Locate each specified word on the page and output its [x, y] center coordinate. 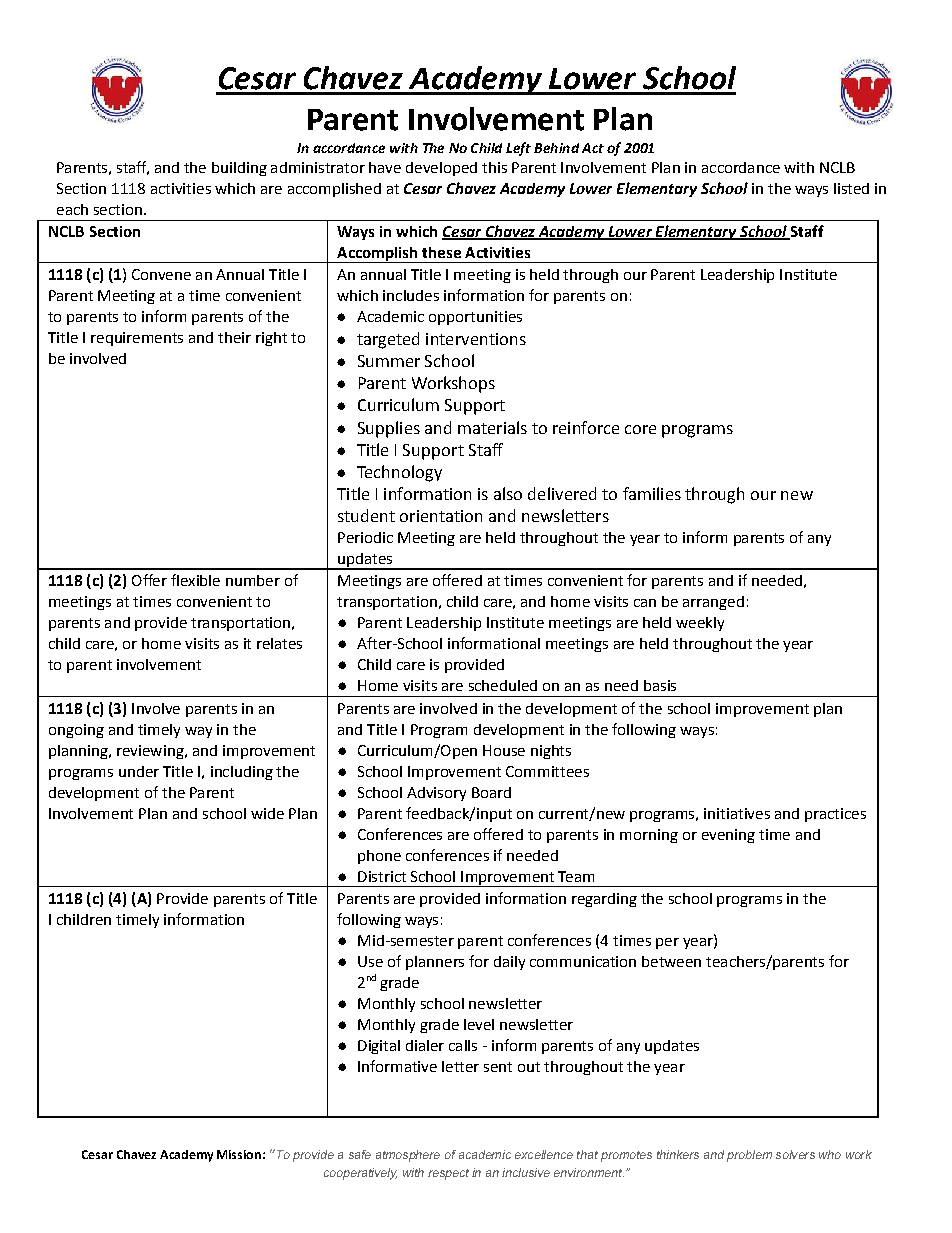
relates [279, 643]
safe [360, 1154]
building [239, 169]
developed [441, 169]
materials [492, 427]
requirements [137, 339]
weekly [700, 624]
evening [728, 836]
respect [448, 1174]
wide [267, 813]
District [382, 876]
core [640, 429]
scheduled [503, 685]
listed [851, 188]
